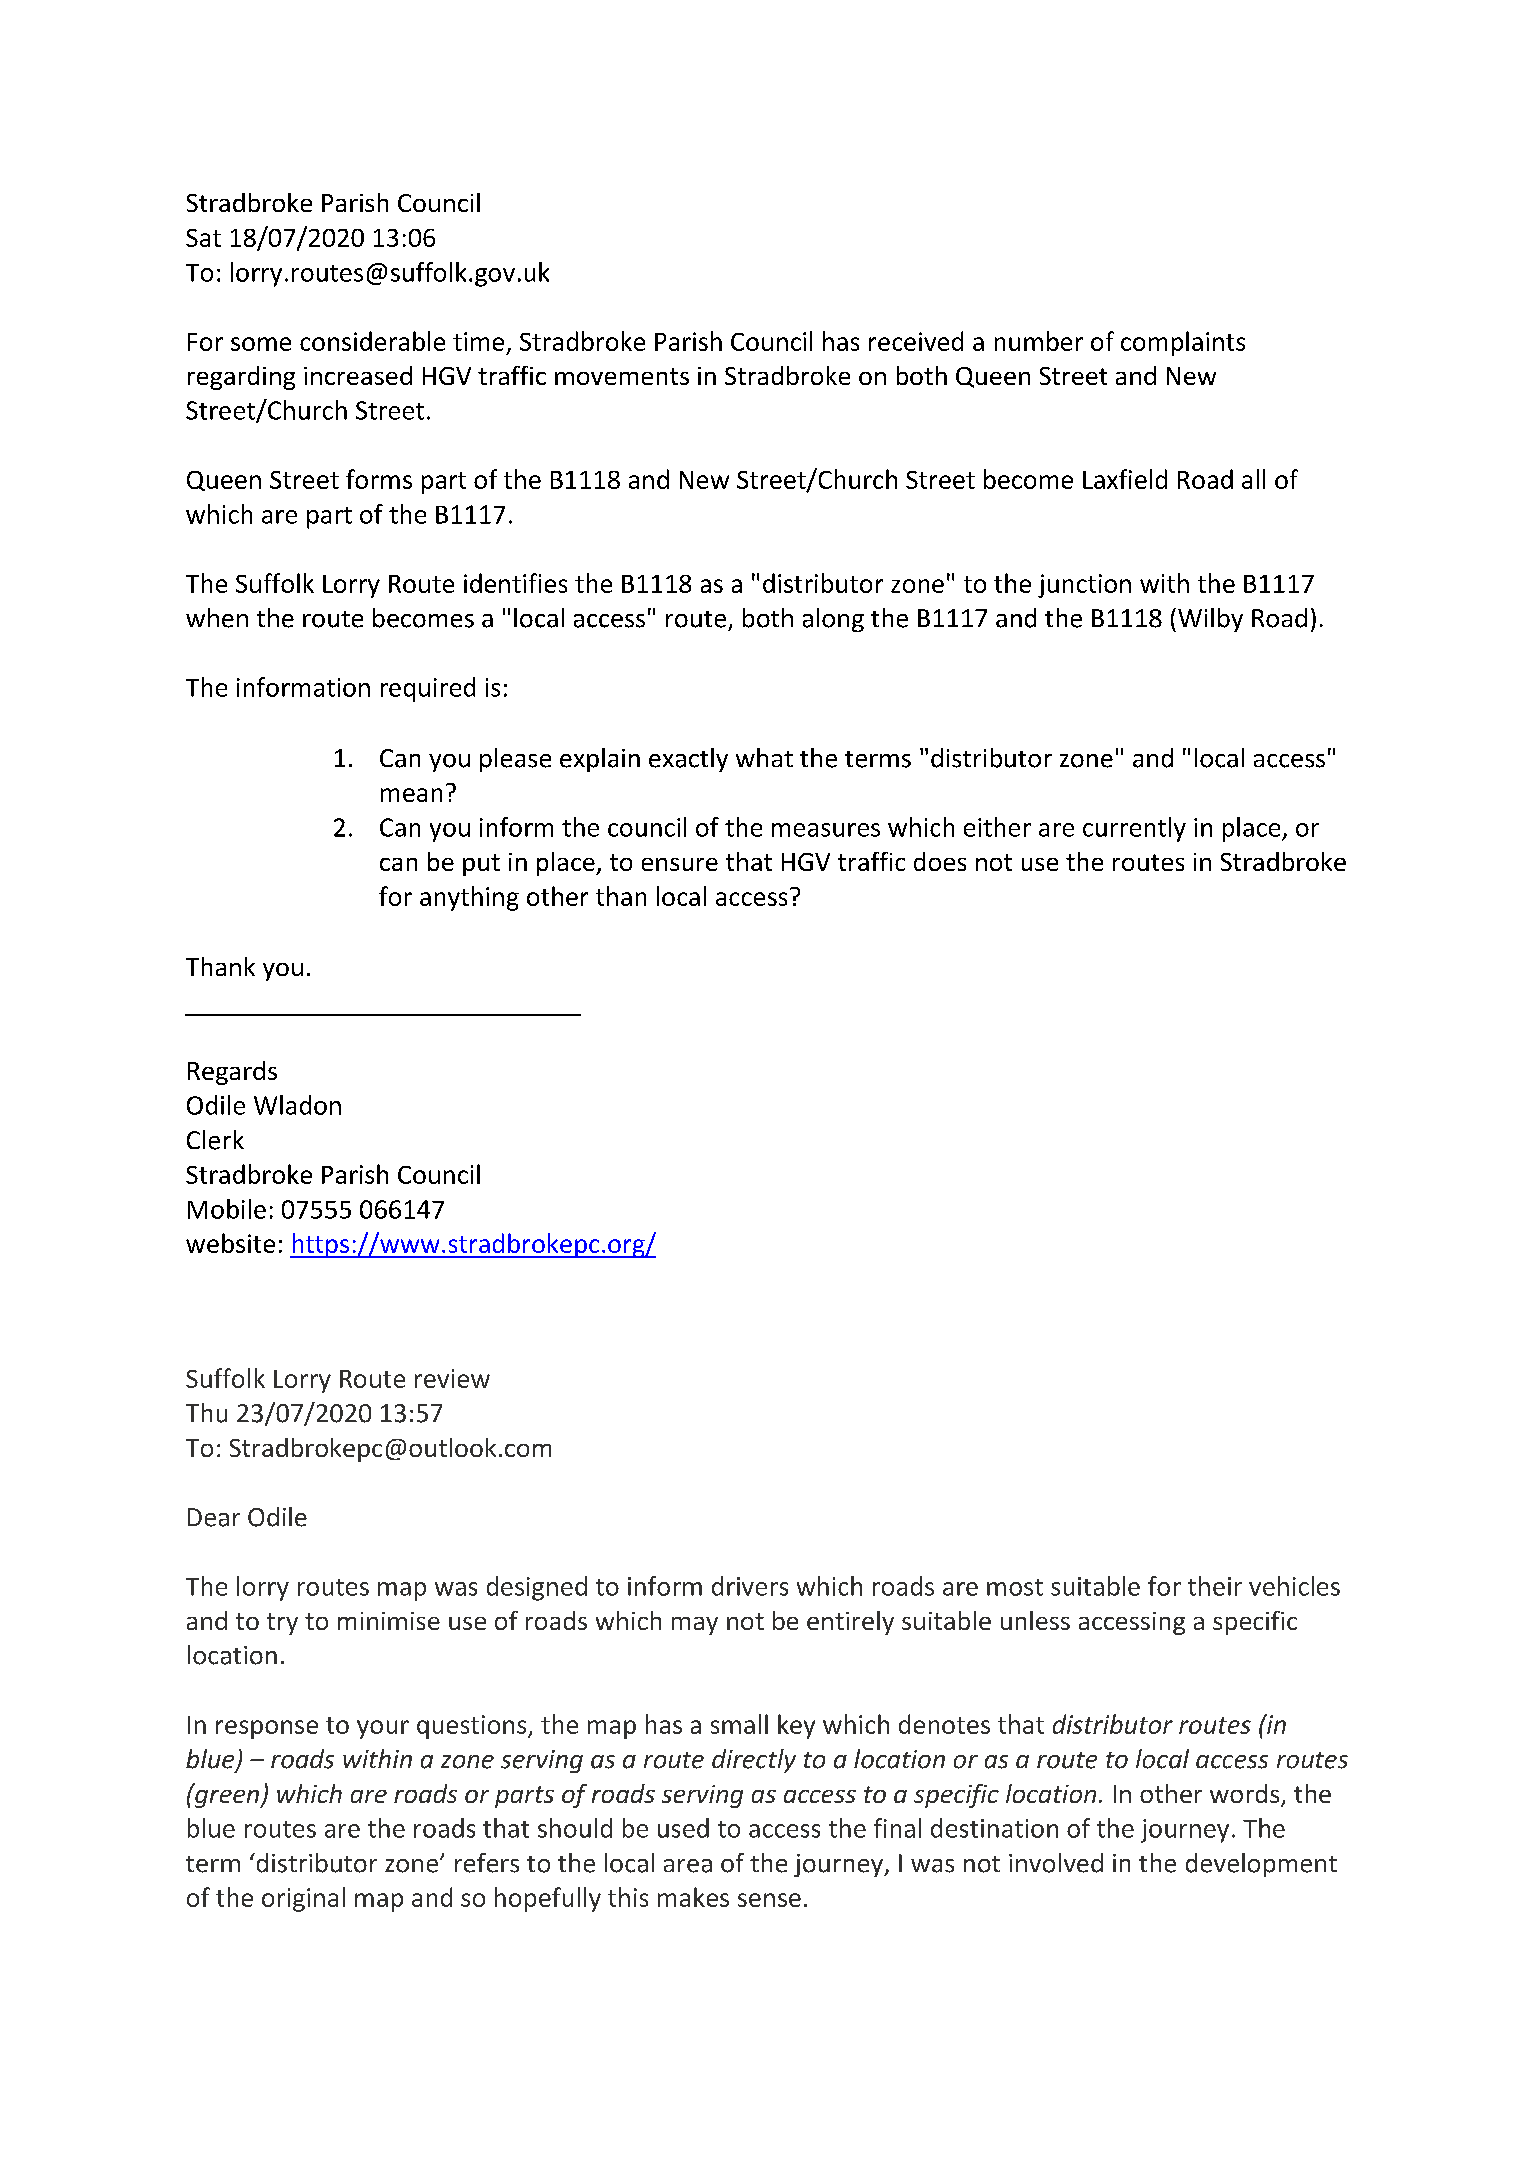  What do you see at coordinates (622, 376) in the page?
I see `movements` at bounding box center [622, 376].
